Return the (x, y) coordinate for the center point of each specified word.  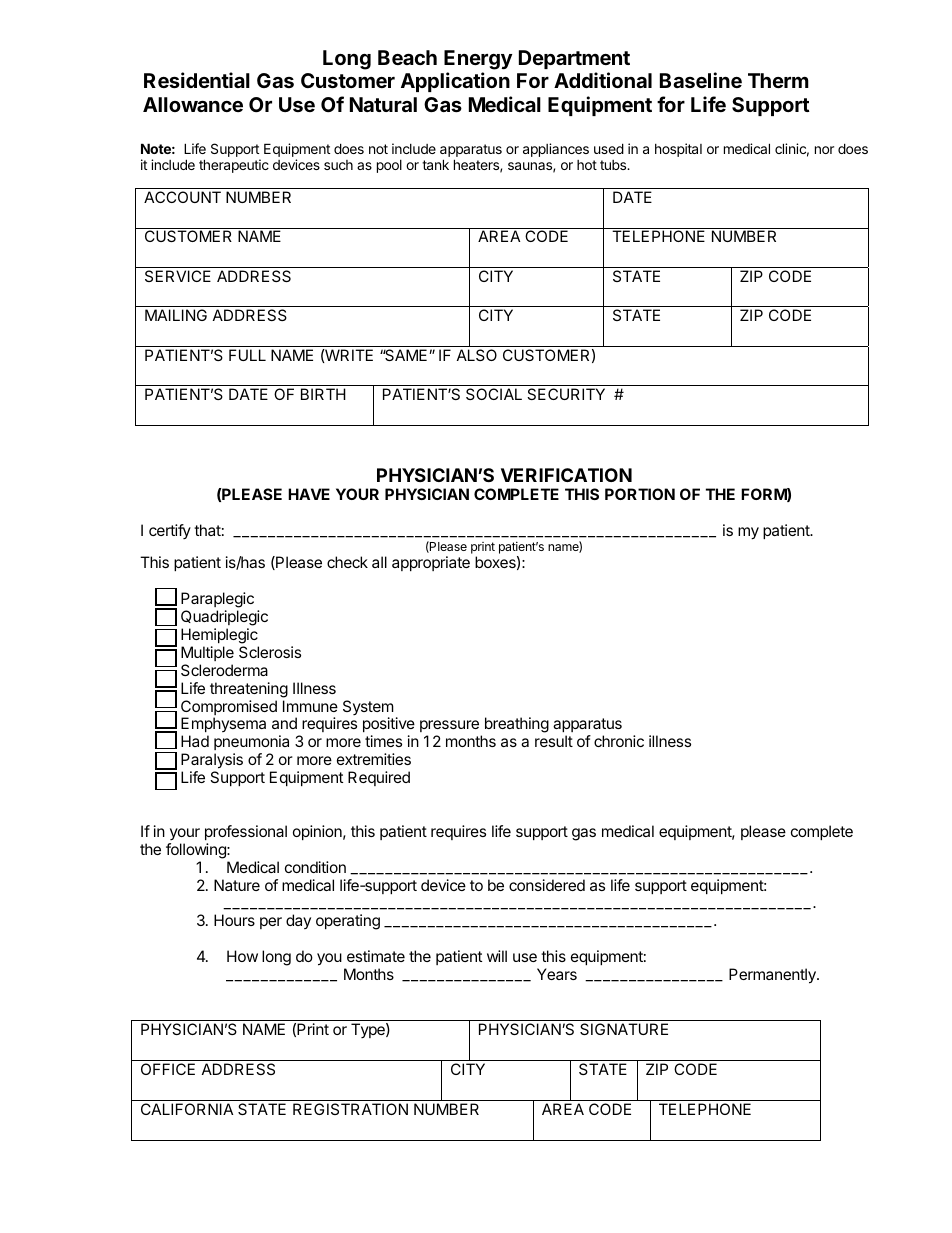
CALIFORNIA (187, 1109)
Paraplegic (217, 601)
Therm (778, 80)
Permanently (773, 976)
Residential (197, 80)
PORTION (640, 494)
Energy (478, 61)
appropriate (431, 563)
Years (557, 974)
